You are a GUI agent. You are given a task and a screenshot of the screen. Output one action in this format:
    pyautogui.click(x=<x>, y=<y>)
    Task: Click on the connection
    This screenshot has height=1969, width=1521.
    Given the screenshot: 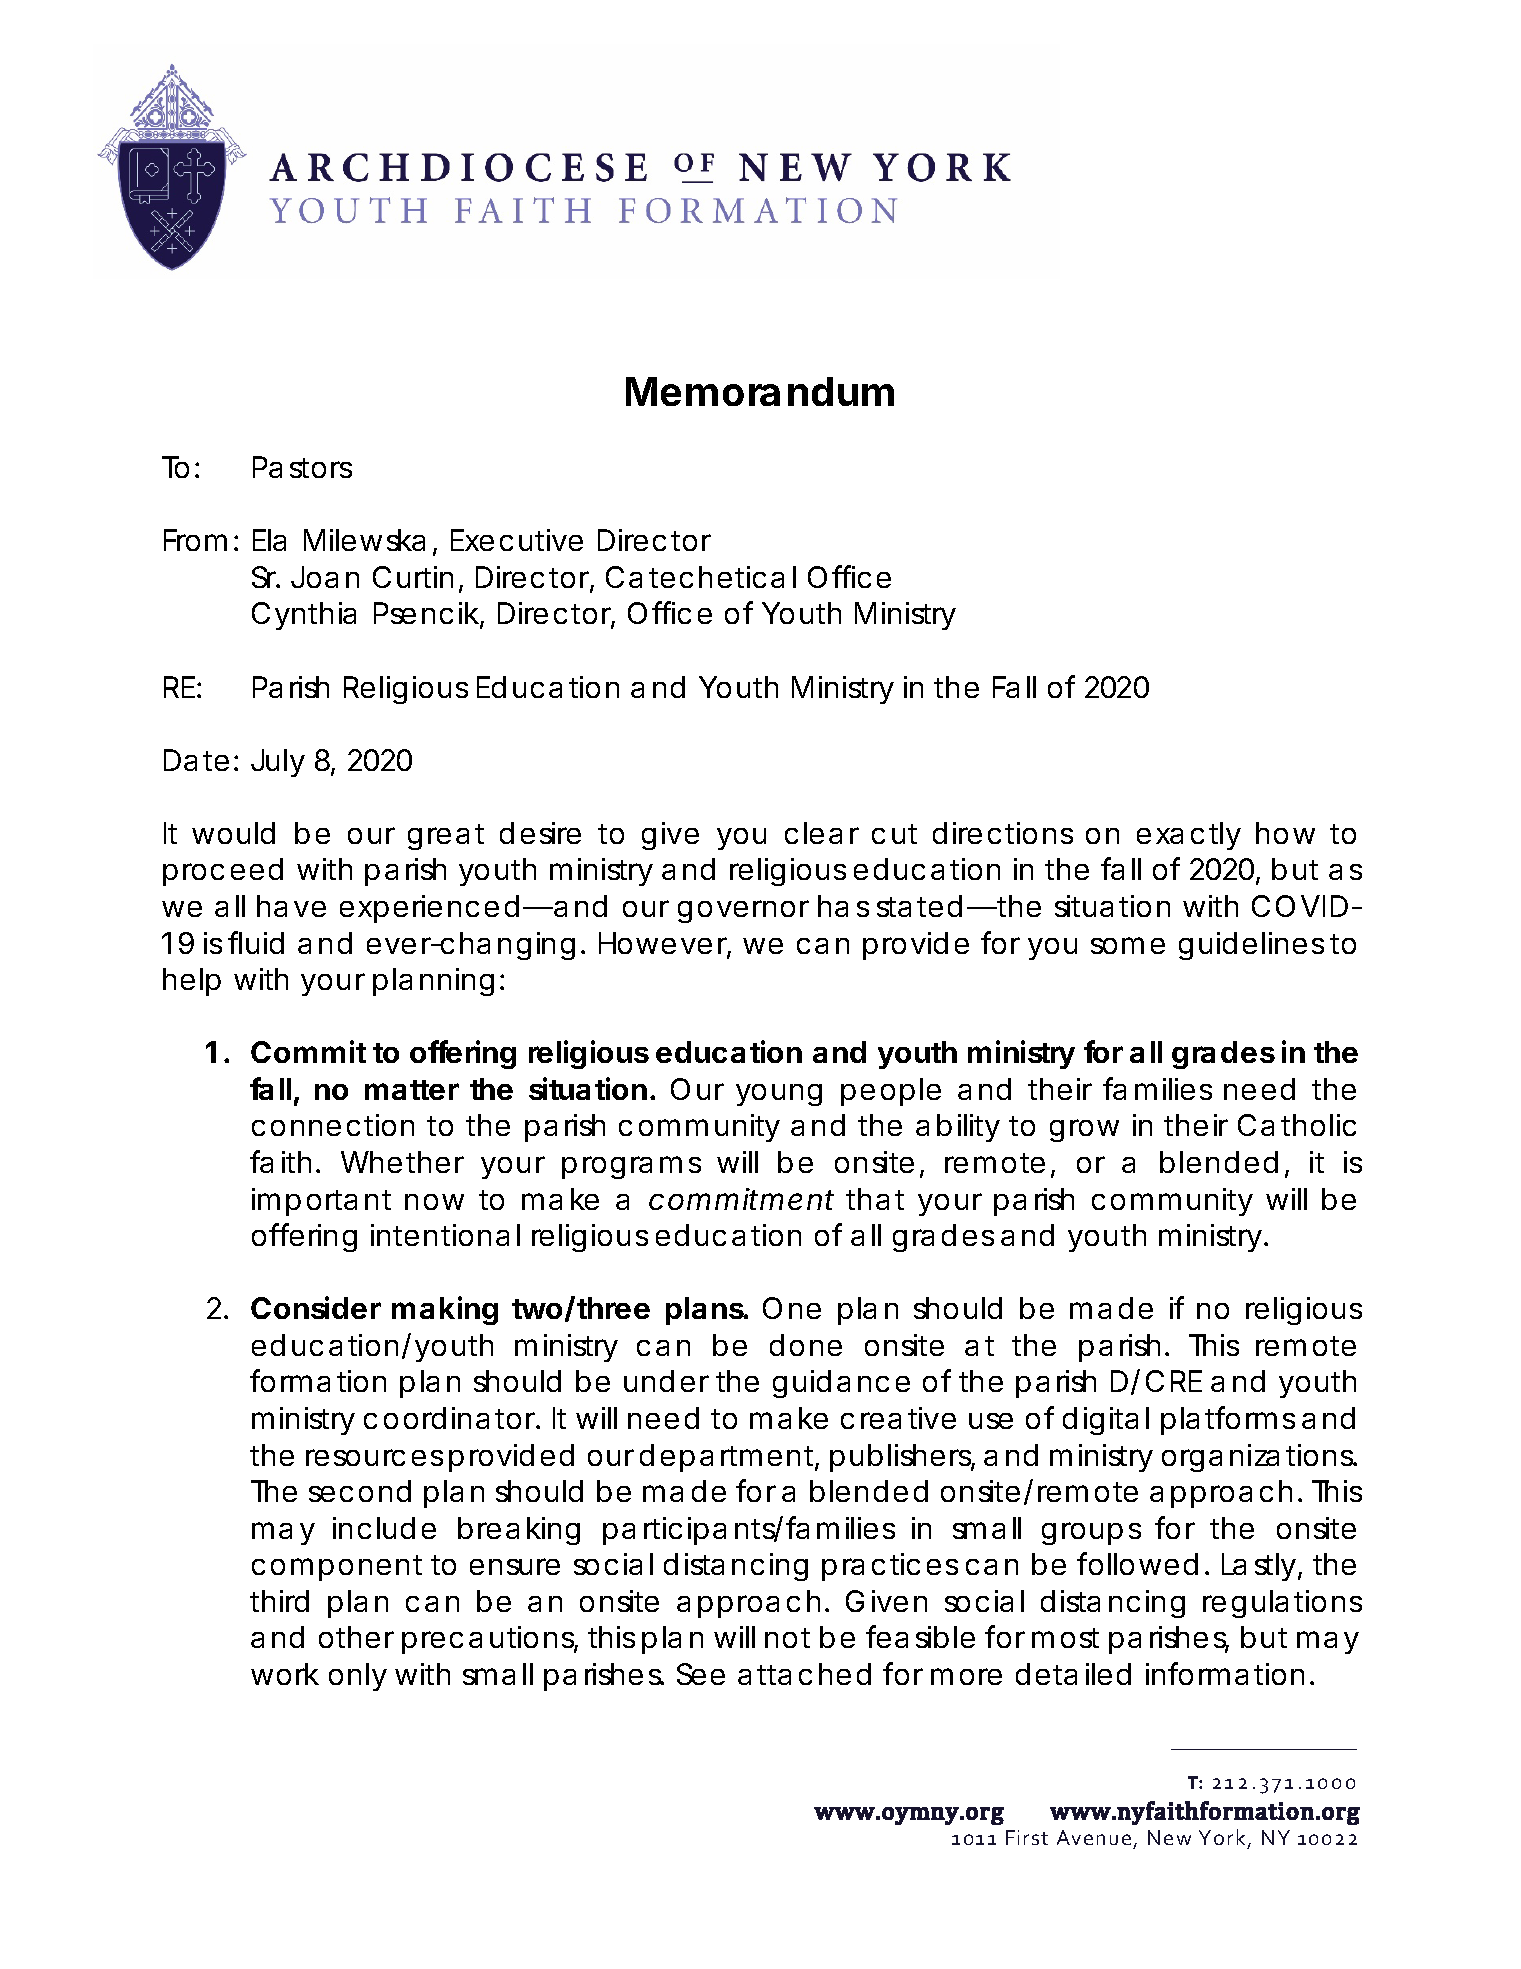 What is the action you would take?
    pyautogui.click(x=333, y=1125)
